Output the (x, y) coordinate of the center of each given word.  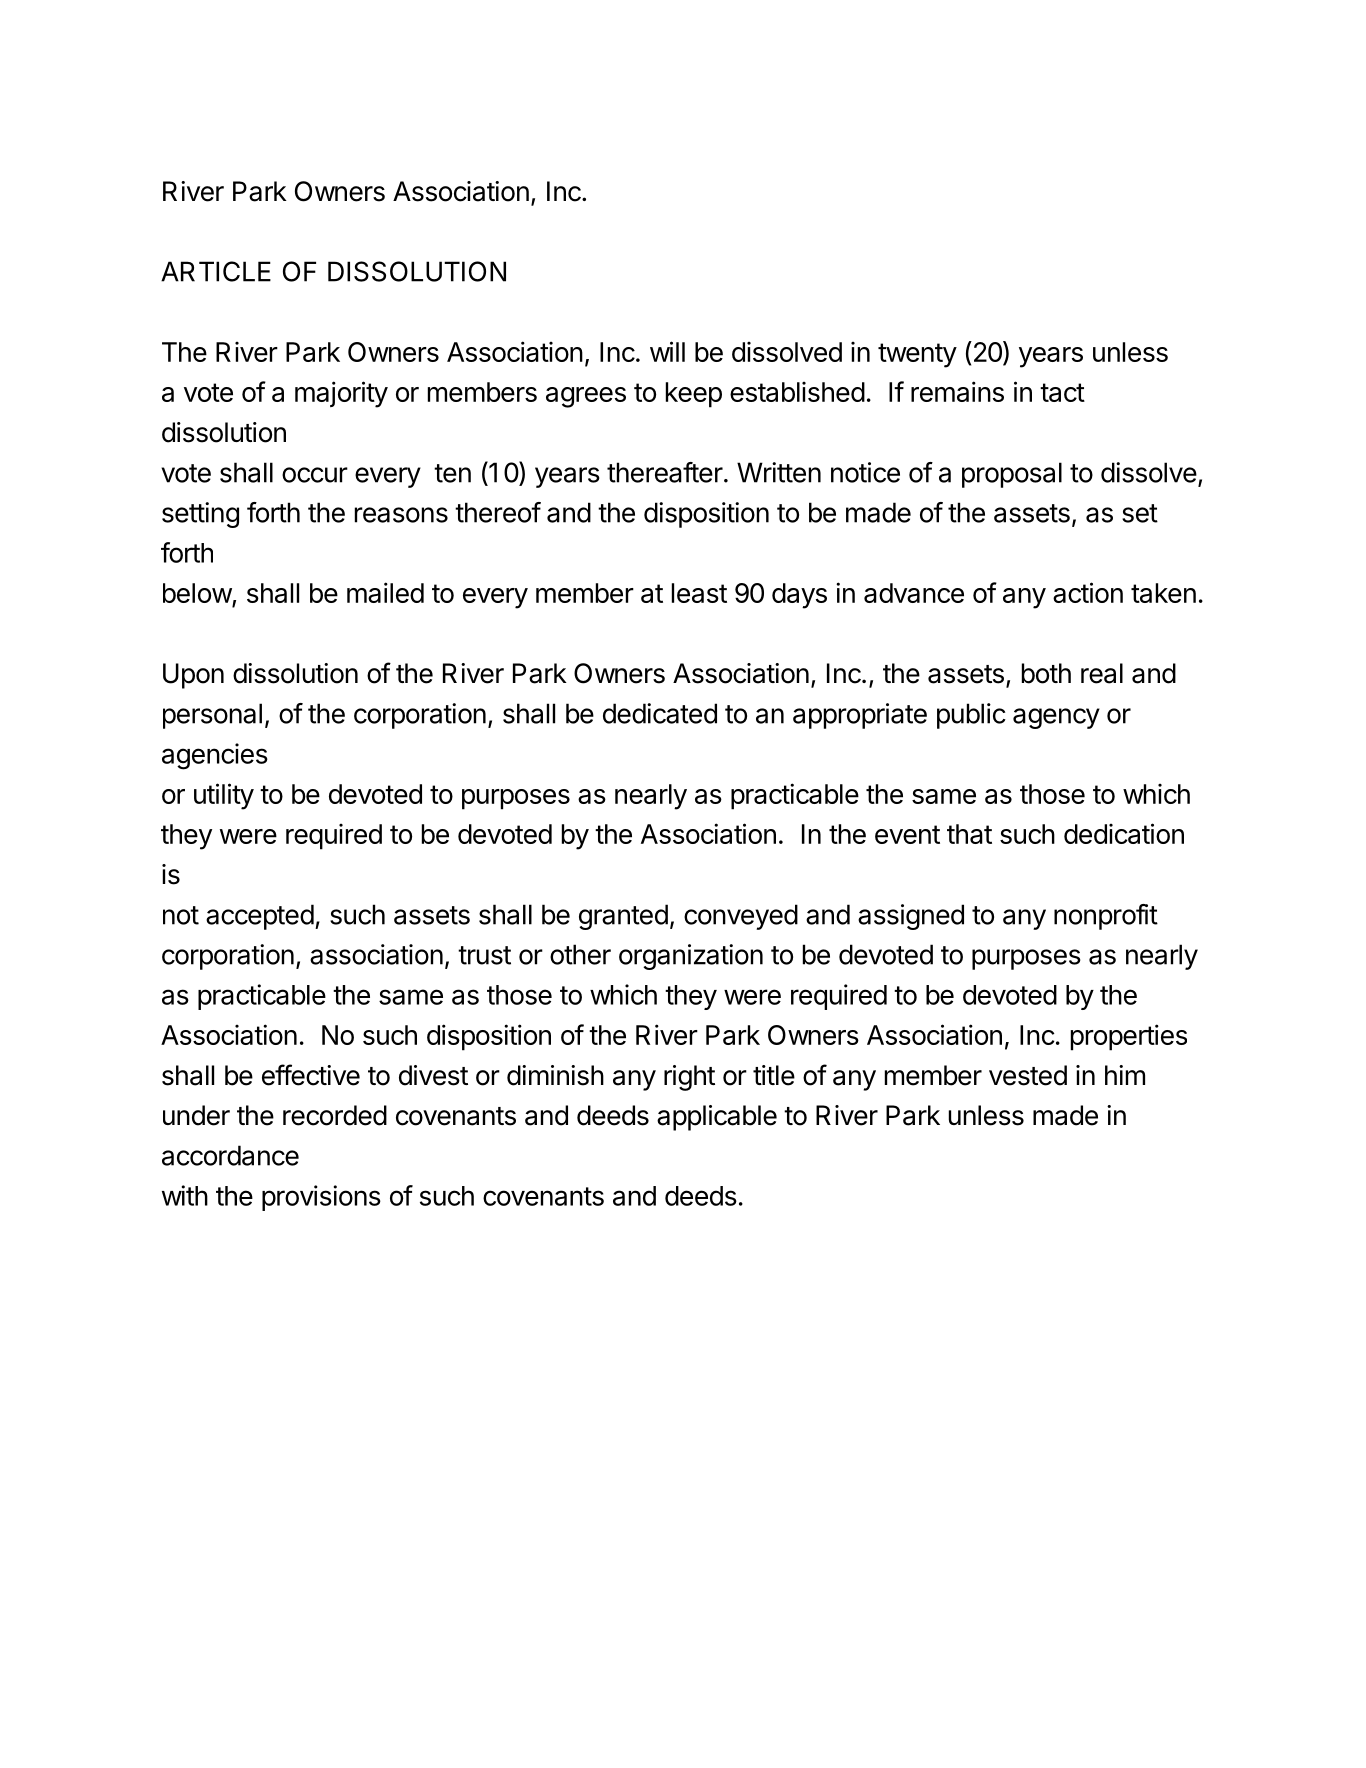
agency (1056, 718)
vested (1028, 1075)
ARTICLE (216, 271)
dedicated (660, 713)
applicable (717, 1118)
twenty (917, 355)
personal (212, 716)
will (667, 351)
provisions (321, 1198)
